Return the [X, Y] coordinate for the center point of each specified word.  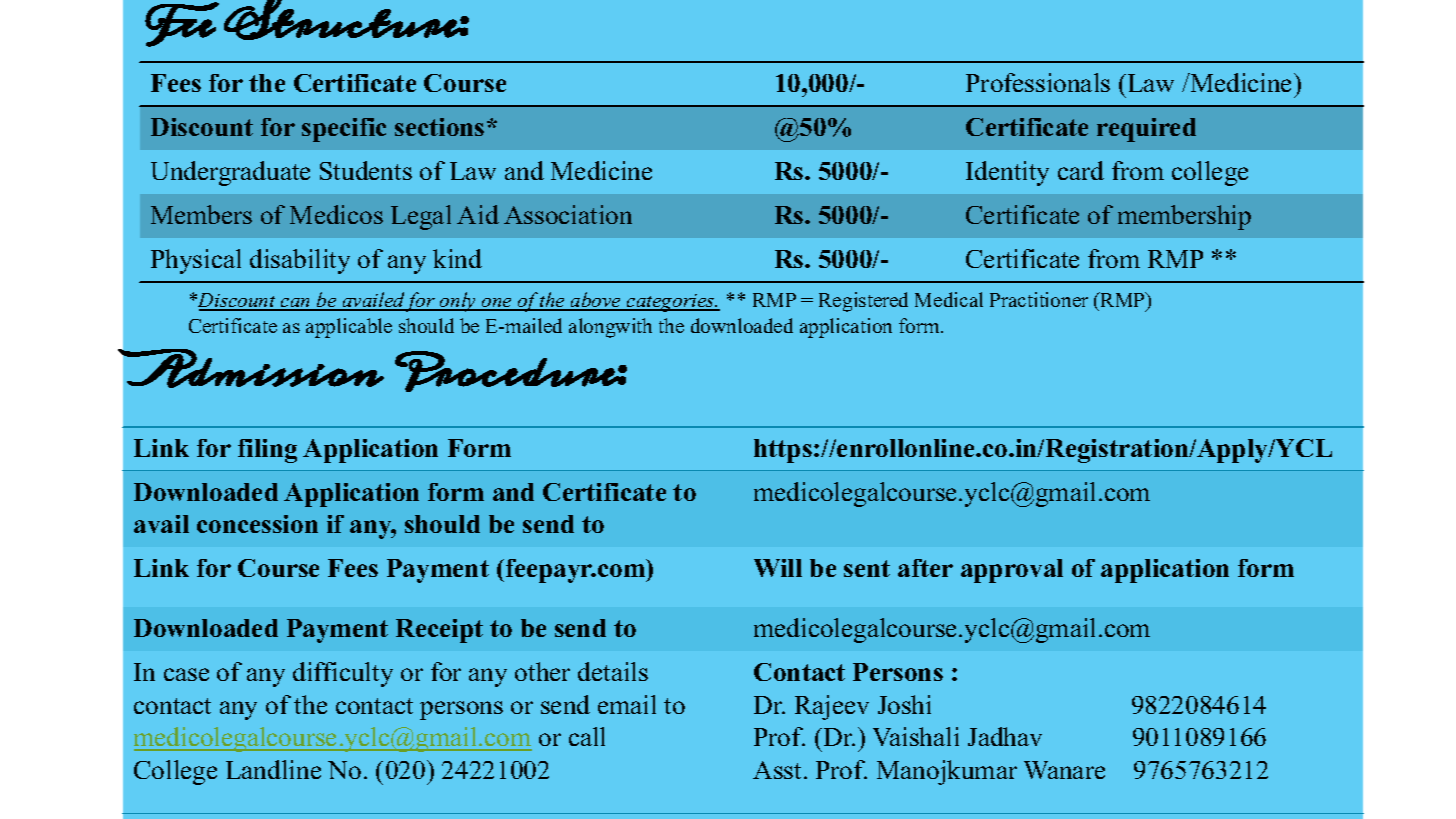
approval [1012, 571]
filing [267, 451]
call [587, 736]
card [1081, 170]
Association [568, 214]
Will [778, 568]
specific [344, 130]
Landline [273, 769]
